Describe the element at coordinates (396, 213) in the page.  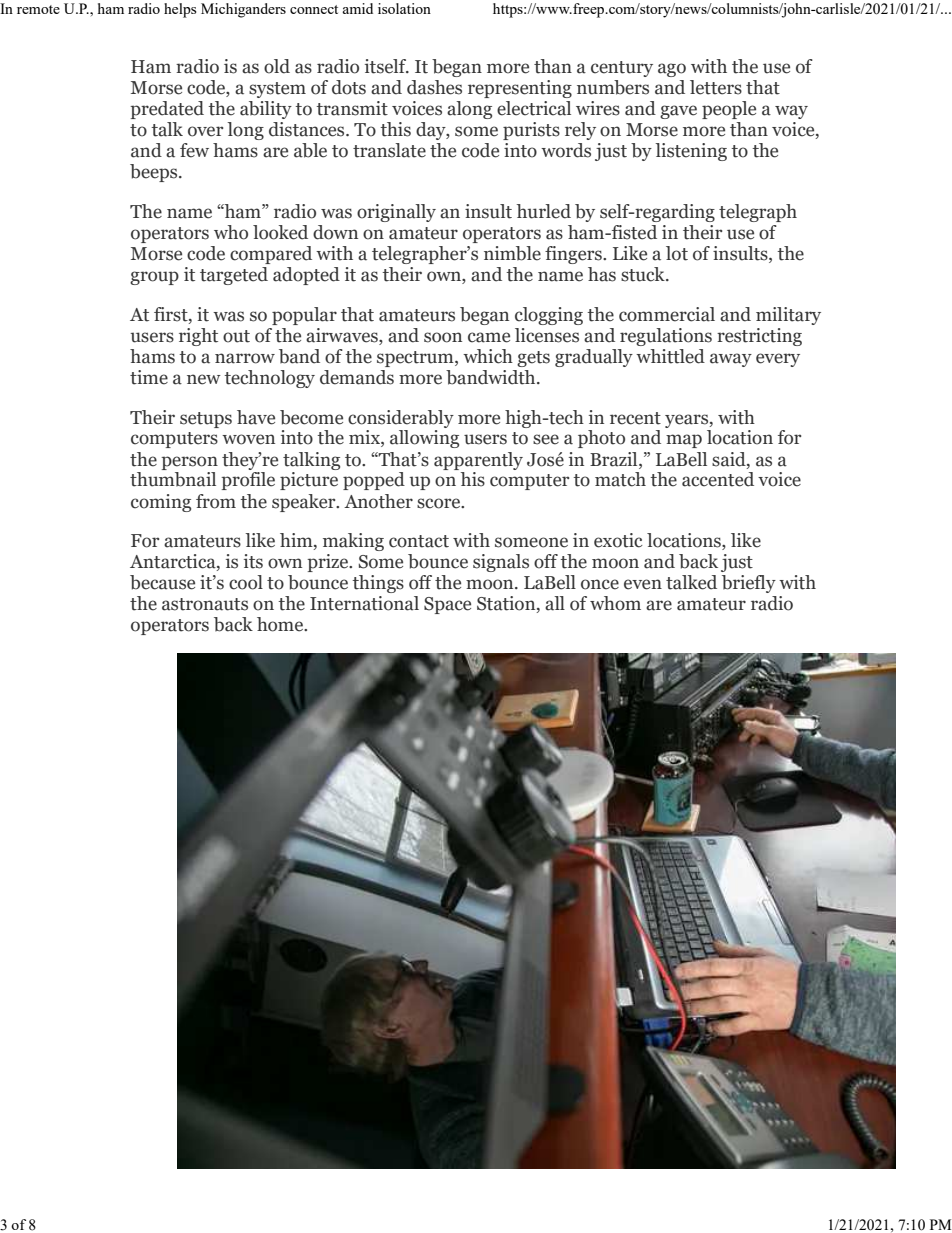
I see `originally` at that location.
